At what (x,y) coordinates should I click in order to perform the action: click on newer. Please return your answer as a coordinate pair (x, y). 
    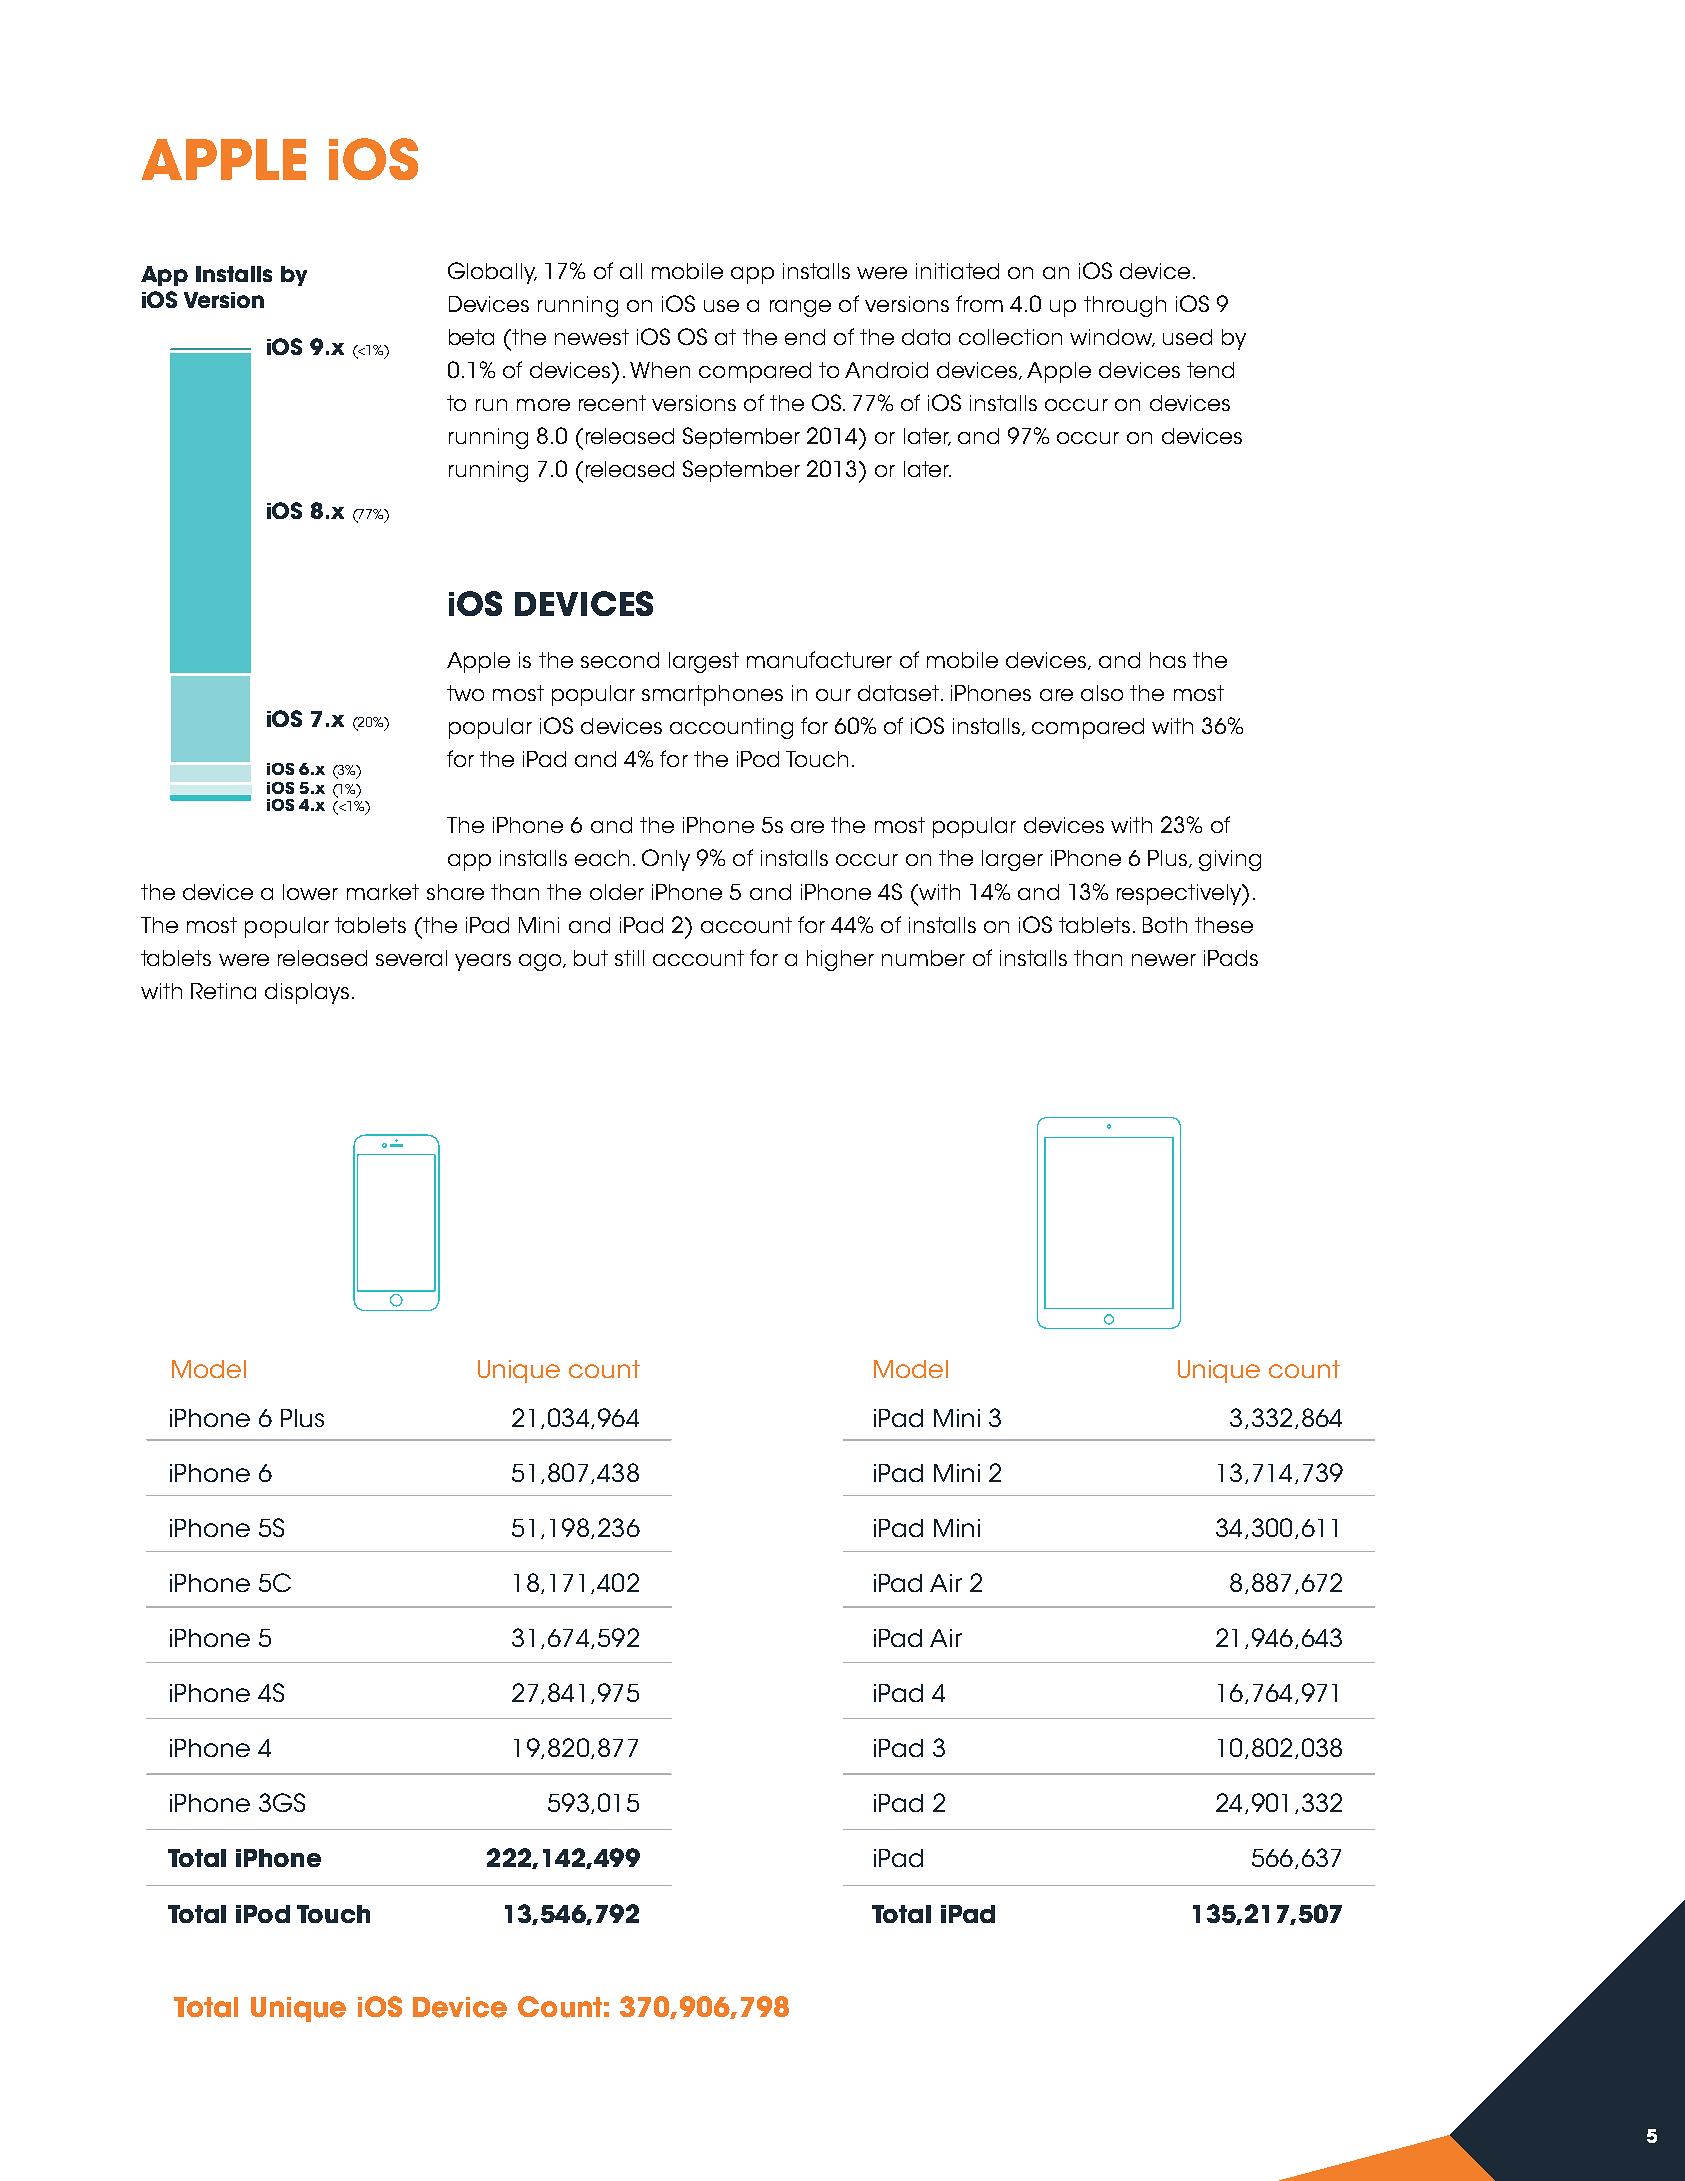
    Looking at the image, I should click on (1164, 960).
